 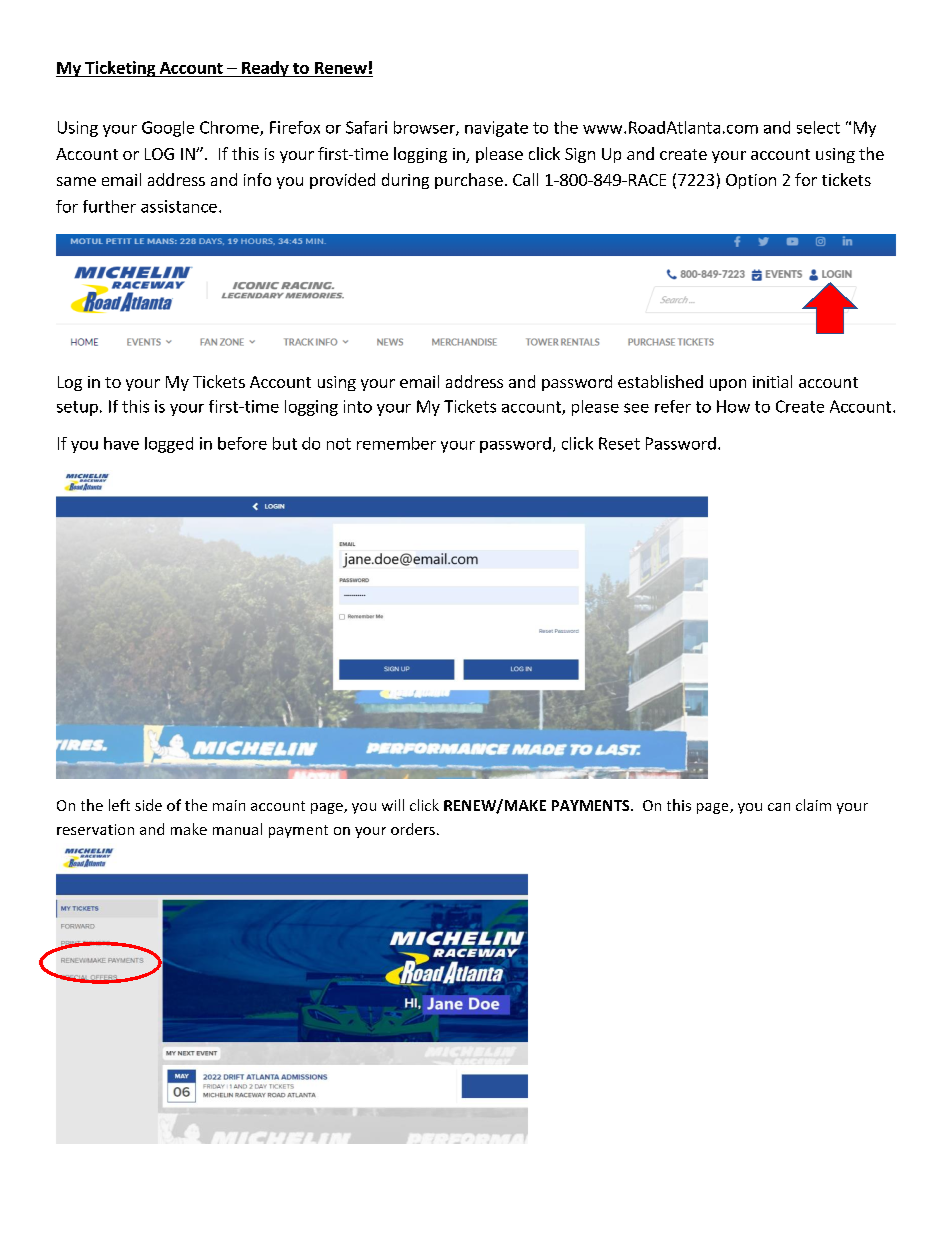 What do you see at coordinates (358, 406) in the screenshot?
I see `into` at bounding box center [358, 406].
